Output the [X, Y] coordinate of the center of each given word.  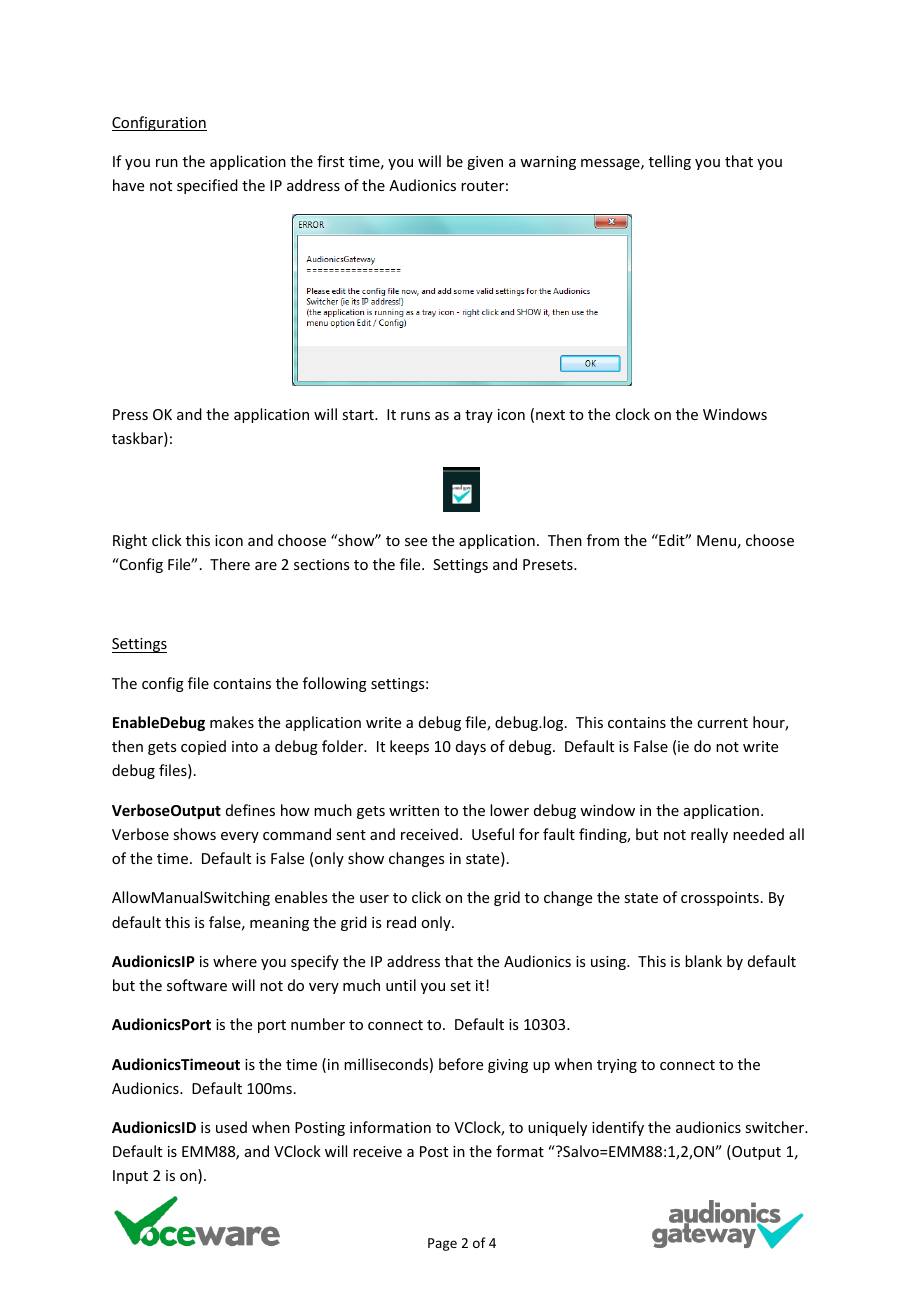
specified [207, 186]
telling [670, 162]
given [485, 163]
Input [130, 1177]
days [471, 747]
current [722, 723]
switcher [776, 1127]
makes [232, 722]
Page [442, 1244]
